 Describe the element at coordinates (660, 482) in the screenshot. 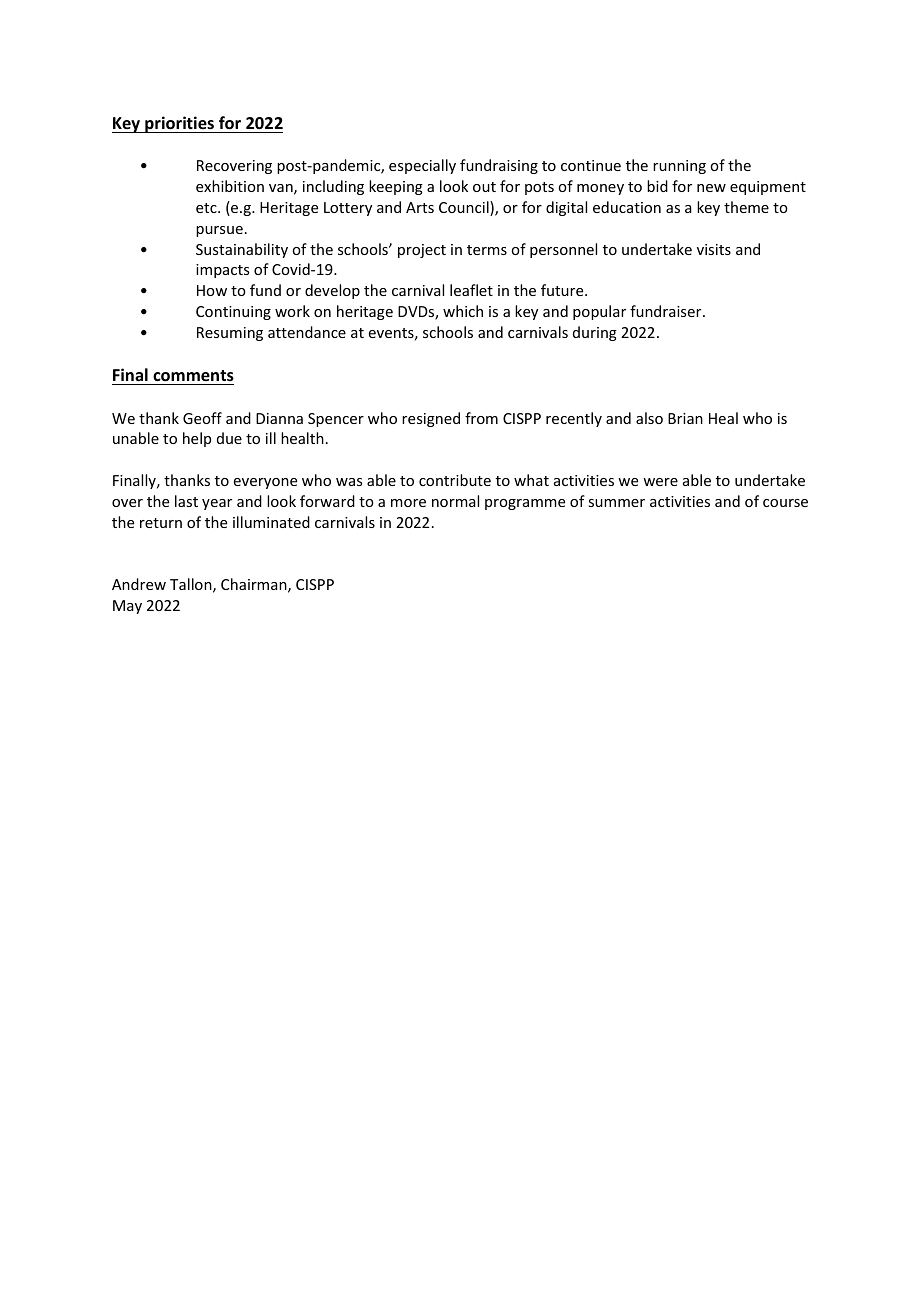

I see `were` at that location.
